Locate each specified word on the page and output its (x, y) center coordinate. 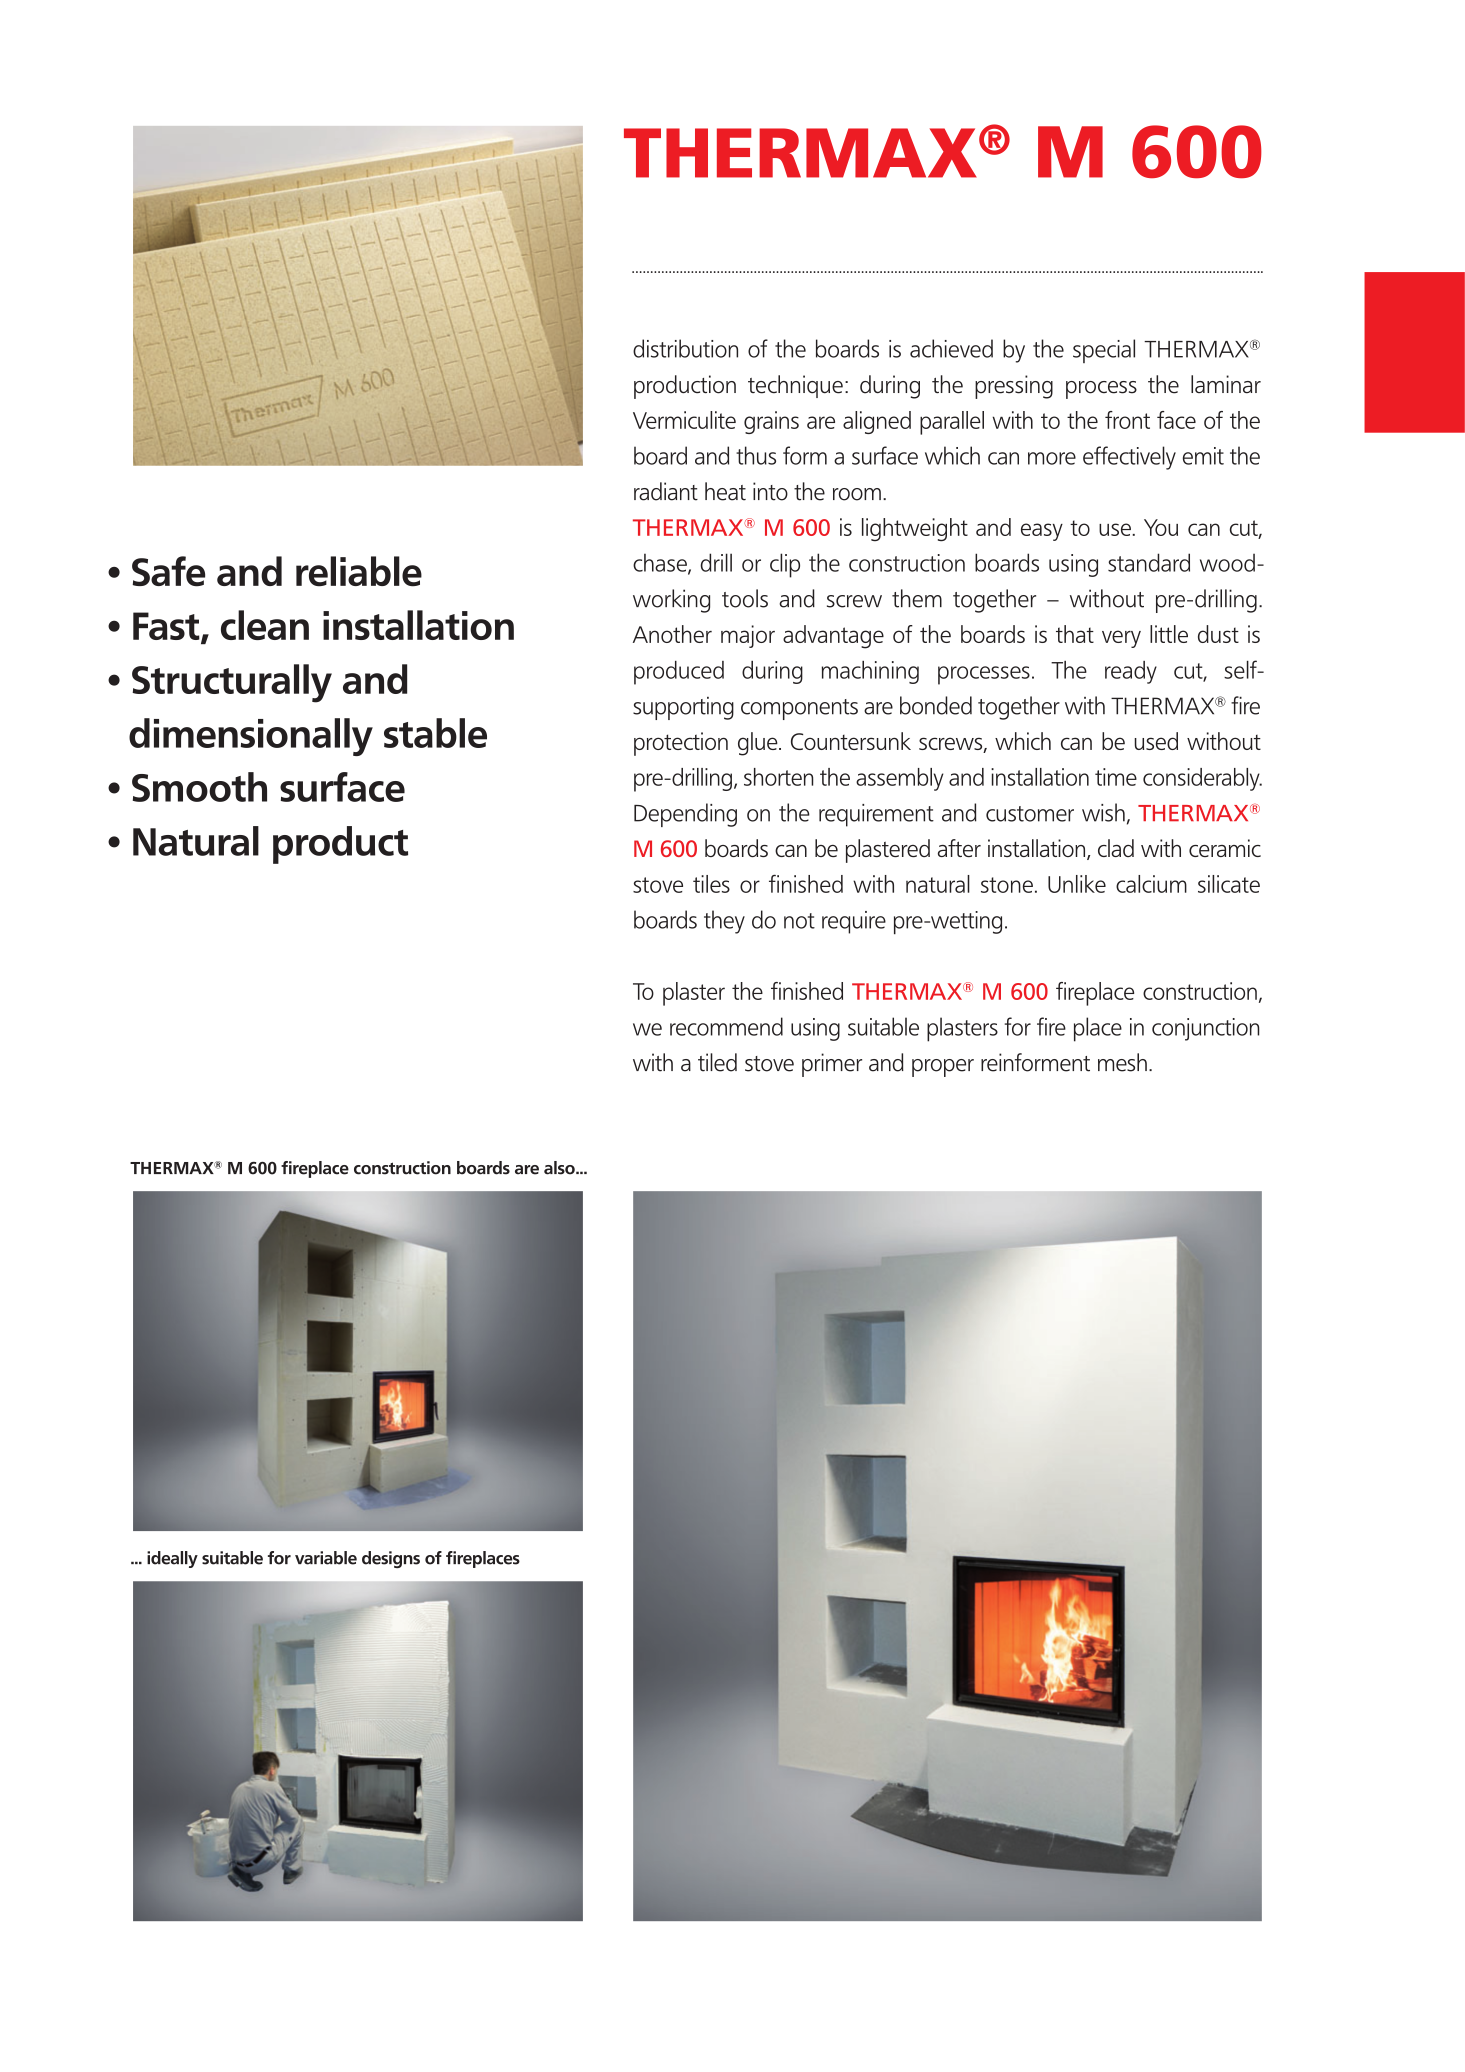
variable (326, 1558)
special (1104, 351)
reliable (359, 571)
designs (391, 1559)
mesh (1122, 1062)
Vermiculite (684, 420)
